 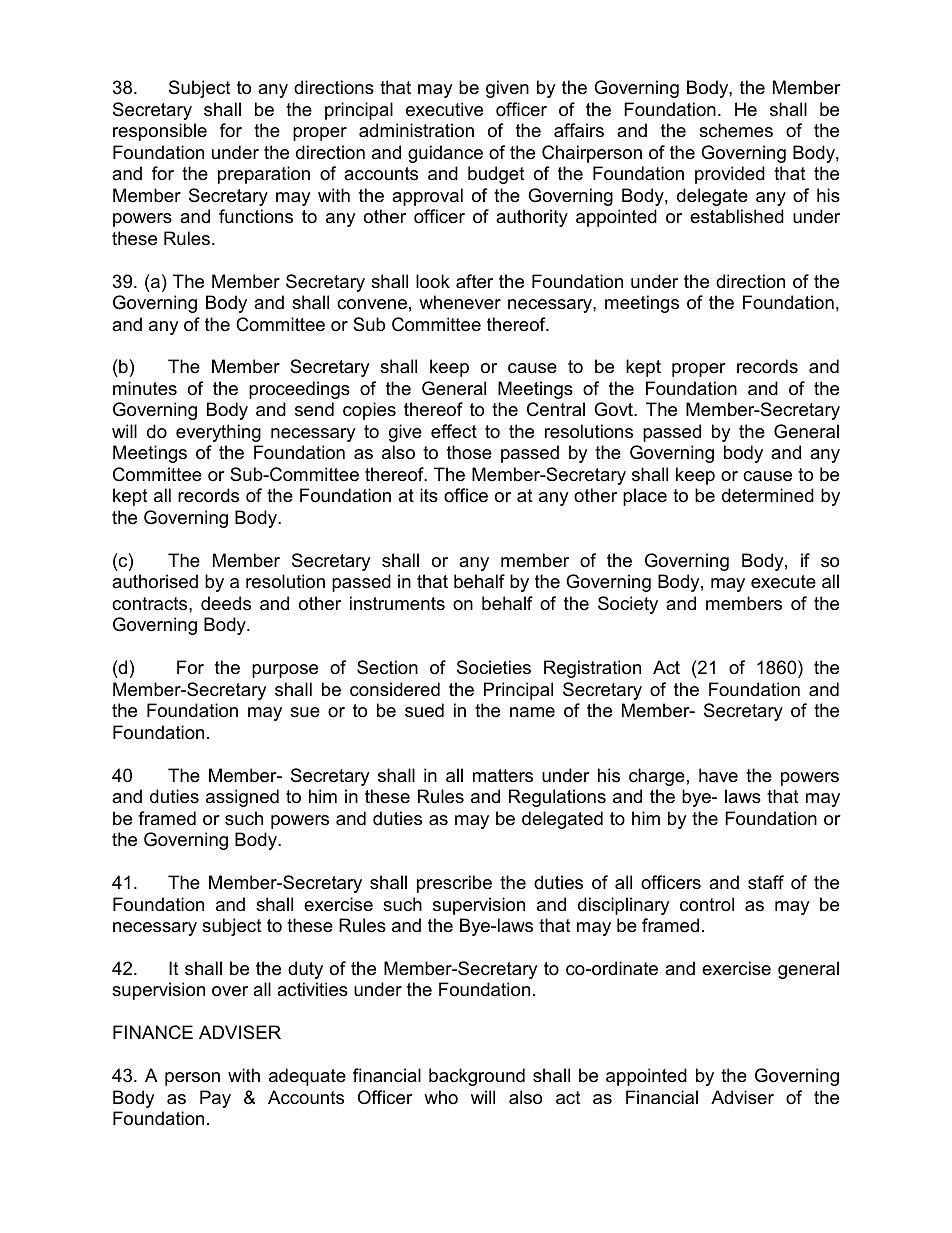 What do you see at coordinates (614, 409) in the image?
I see `Govt` at bounding box center [614, 409].
